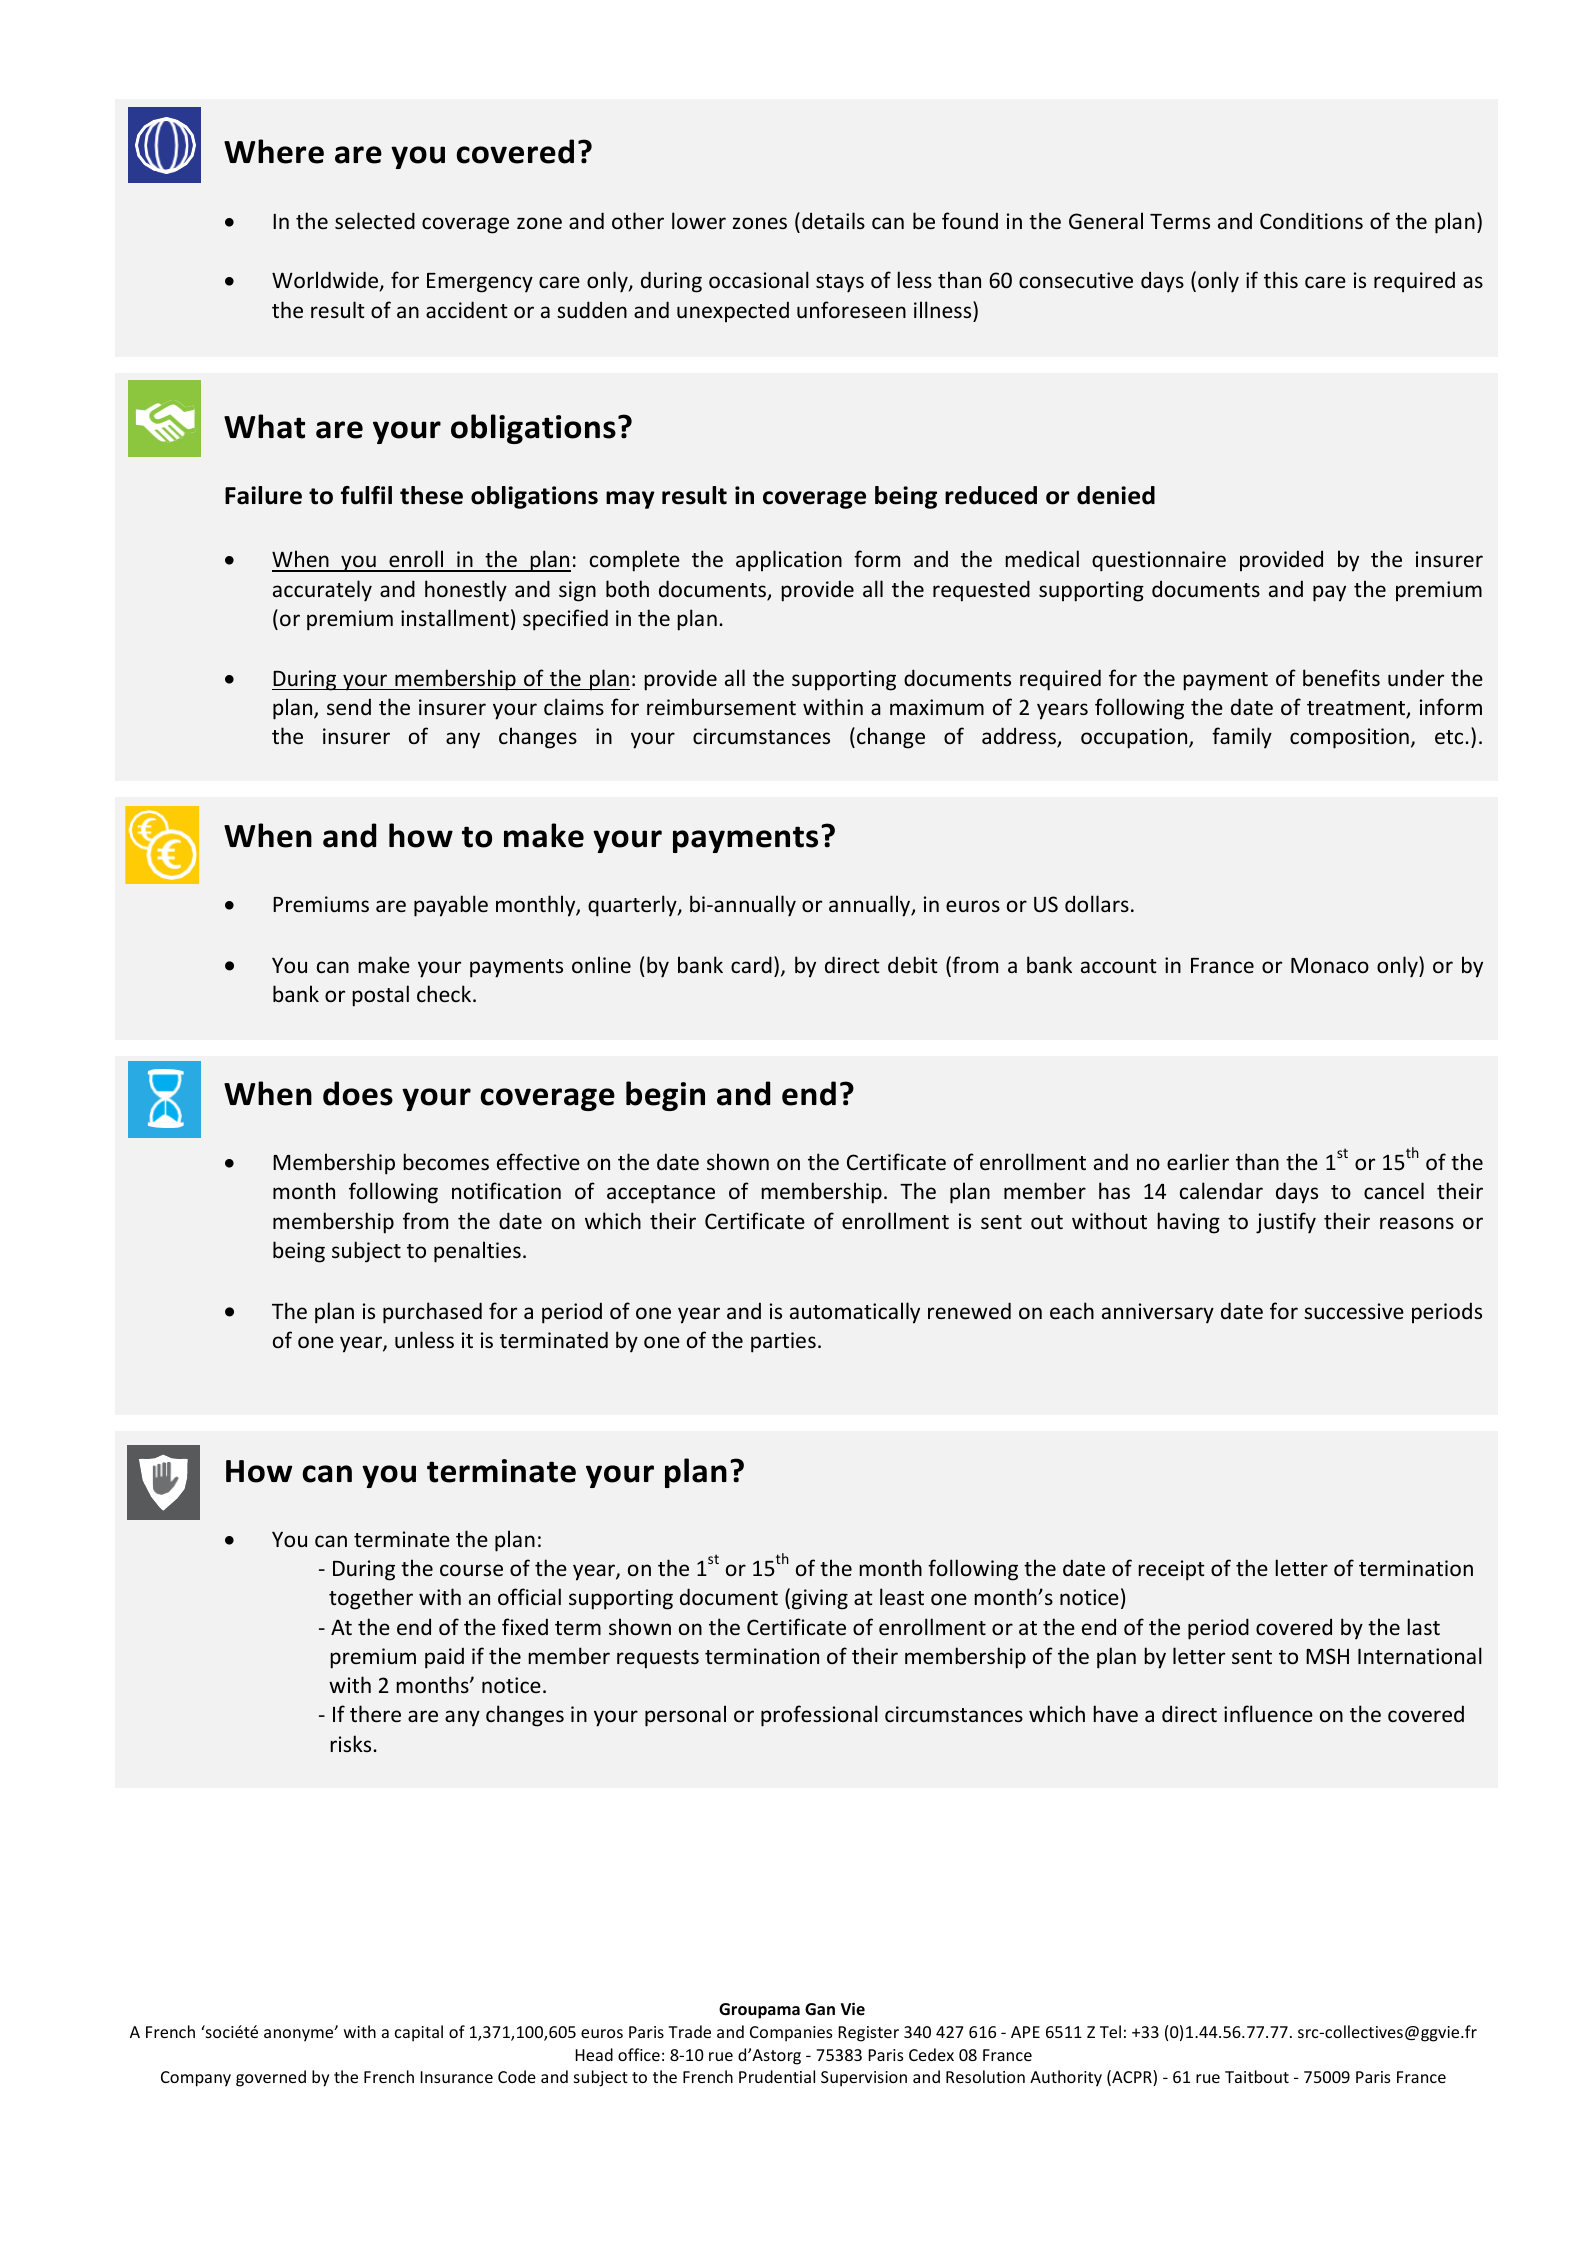 The height and width of the document is (2242, 1585). What do you see at coordinates (1349, 738) in the document?
I see `composition` at bounding box center [1349, 738].
